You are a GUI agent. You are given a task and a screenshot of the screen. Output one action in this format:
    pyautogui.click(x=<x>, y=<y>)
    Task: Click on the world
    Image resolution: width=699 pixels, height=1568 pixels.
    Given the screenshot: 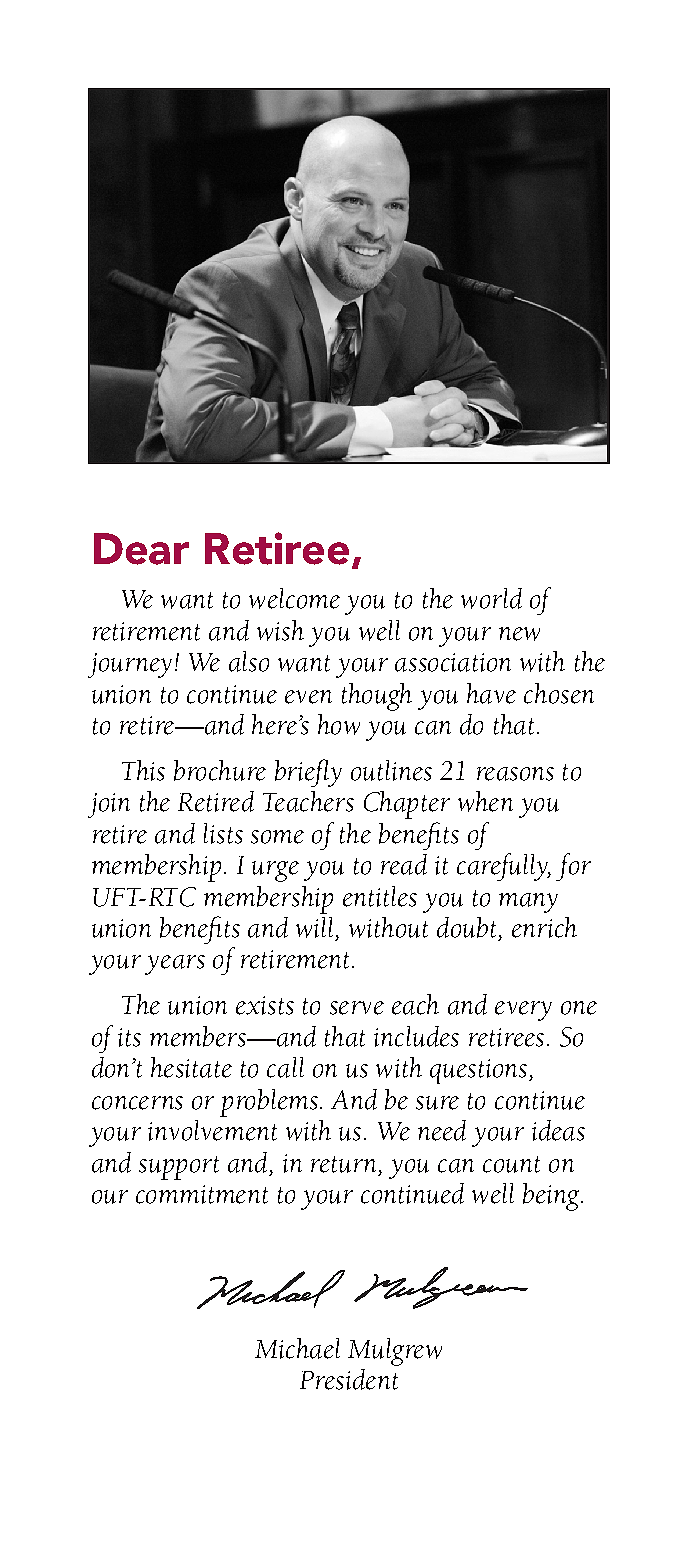 What is the action you would take?
    pyautogui.click(x=491, y=598)
